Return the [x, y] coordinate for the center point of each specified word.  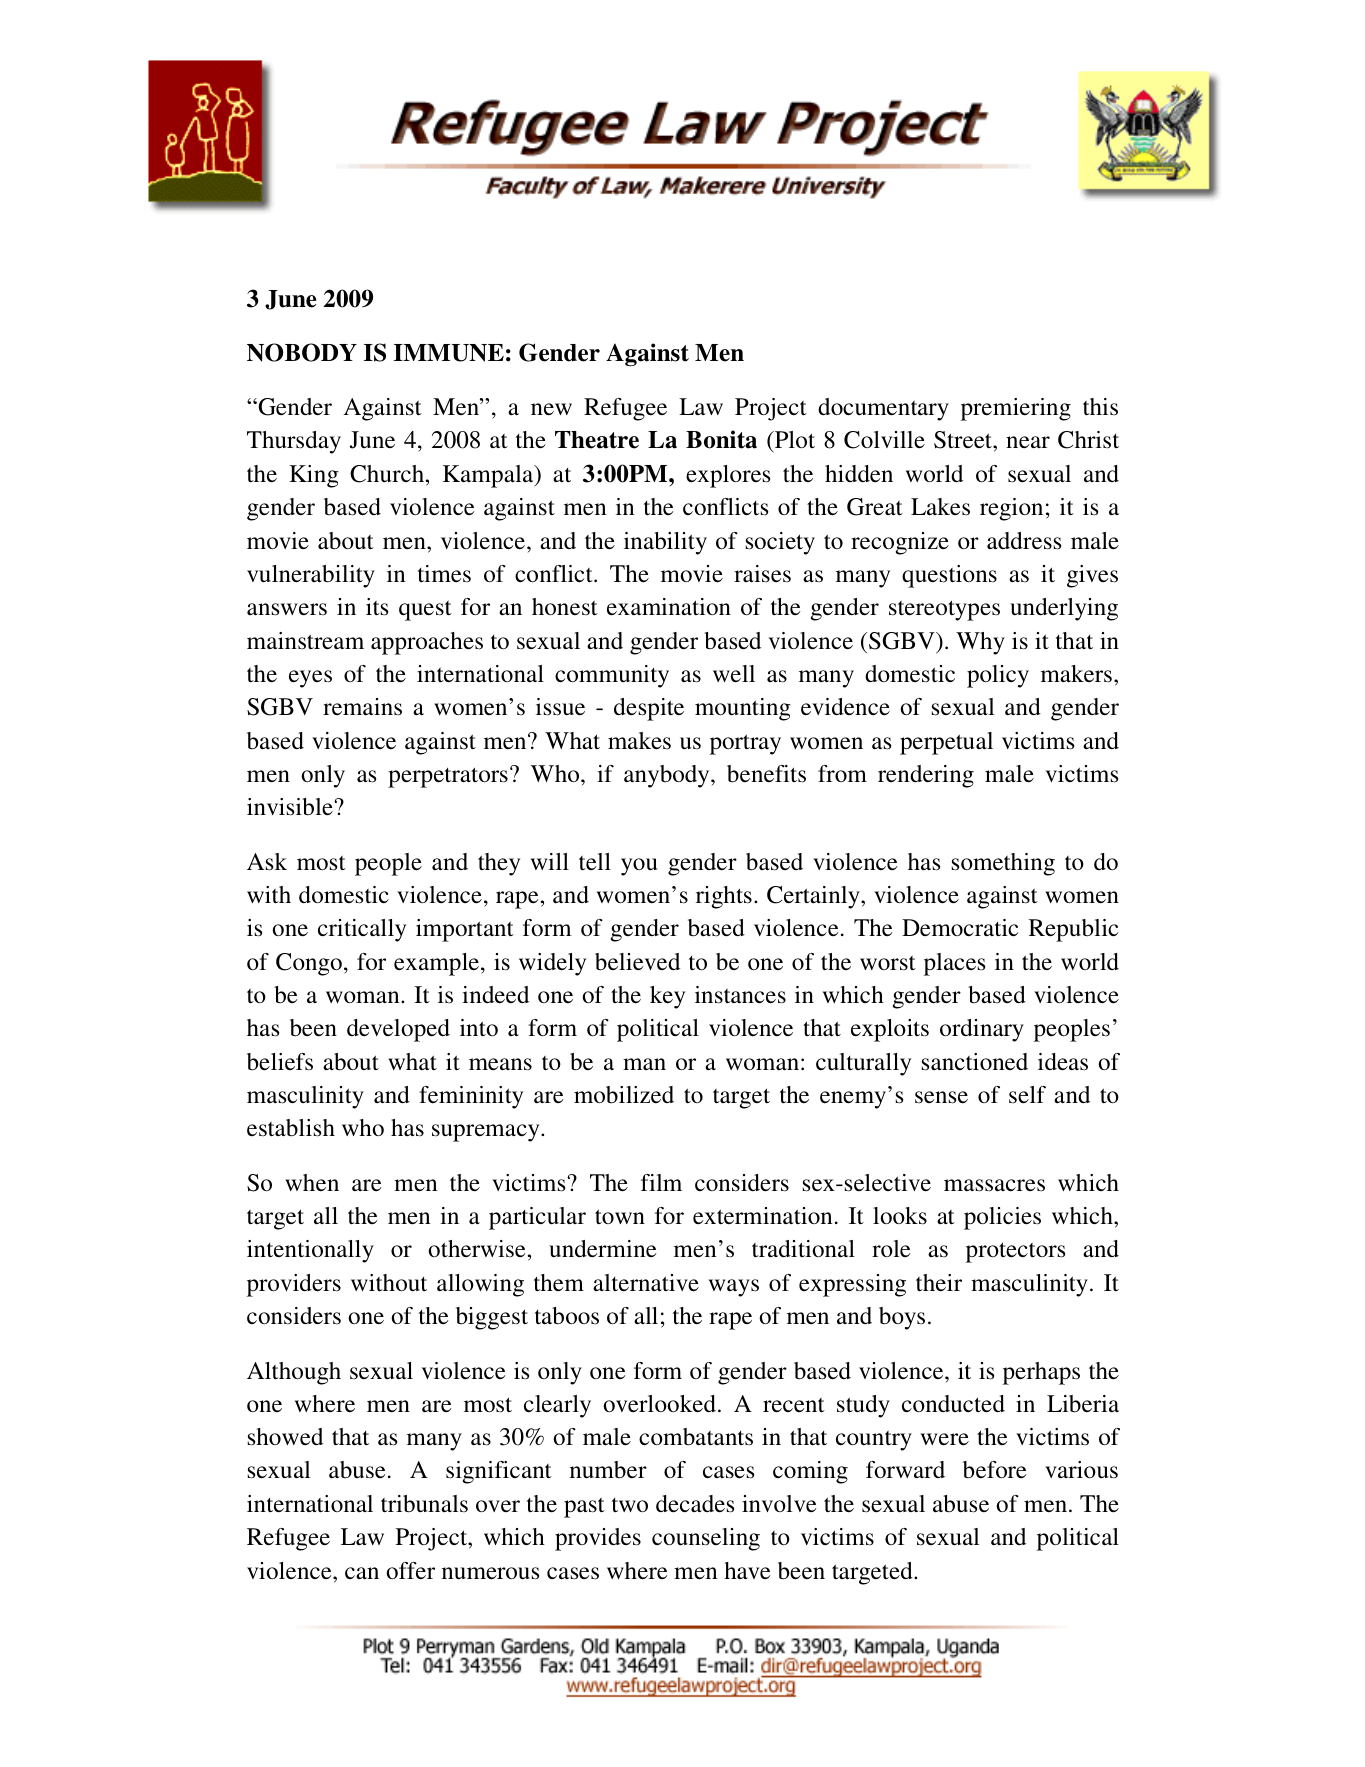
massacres [994, 1185]
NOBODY [302, 352]
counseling [706, 1539]
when [312, 1182]
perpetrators [448, 777]
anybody [668, 776]
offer [410, 1571]
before [994, 1470]
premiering [1016, 409]
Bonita [721, 439]
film [661, 1182]
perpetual [946, 743]
